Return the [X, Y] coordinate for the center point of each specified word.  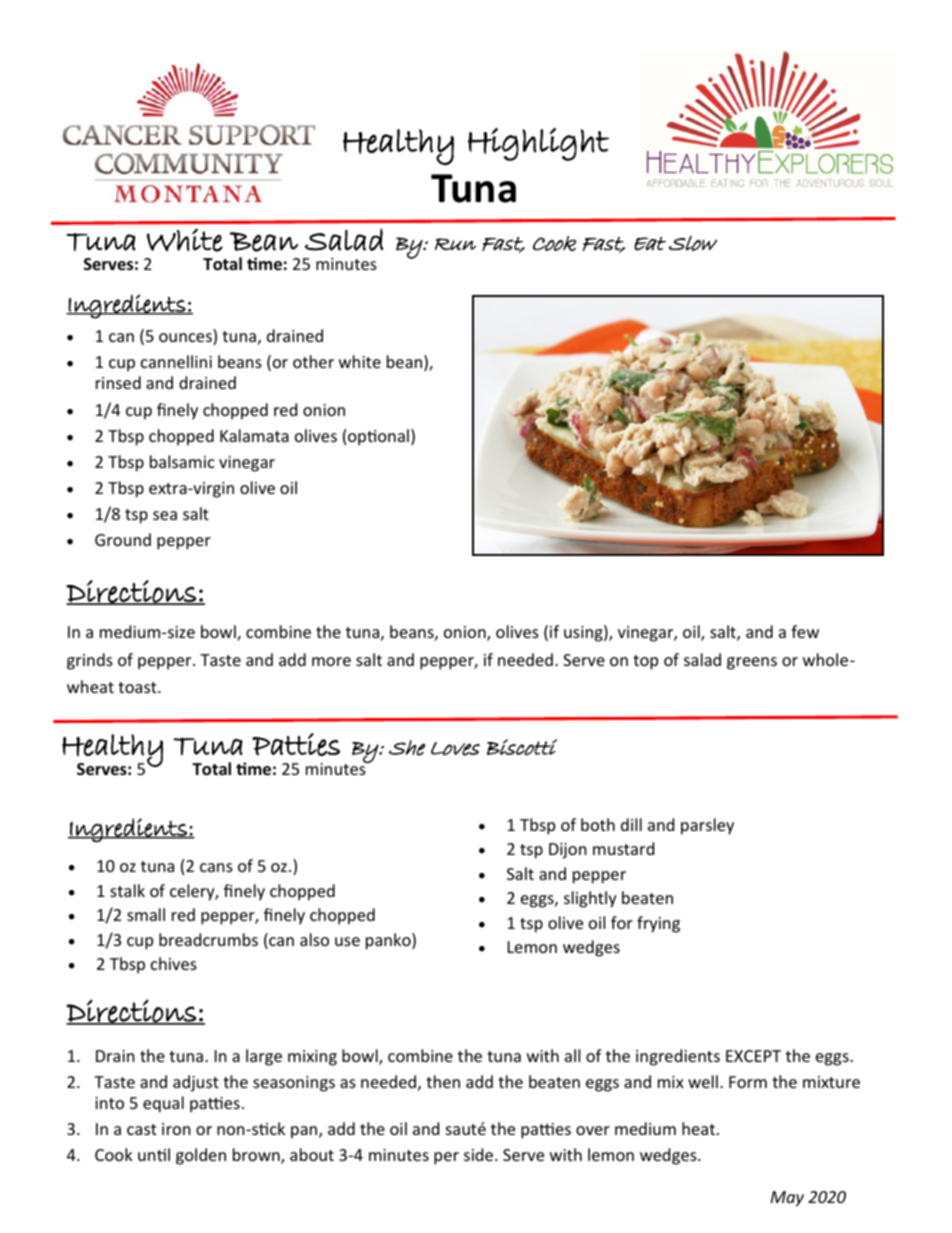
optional [378, 437]
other [313, 361]
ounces [186, 339]
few [805, 631]
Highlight [538, 144]
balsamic [182, 461]
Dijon [568, 851]
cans [216, 867]
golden [201, 1156]
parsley [707, 826]
